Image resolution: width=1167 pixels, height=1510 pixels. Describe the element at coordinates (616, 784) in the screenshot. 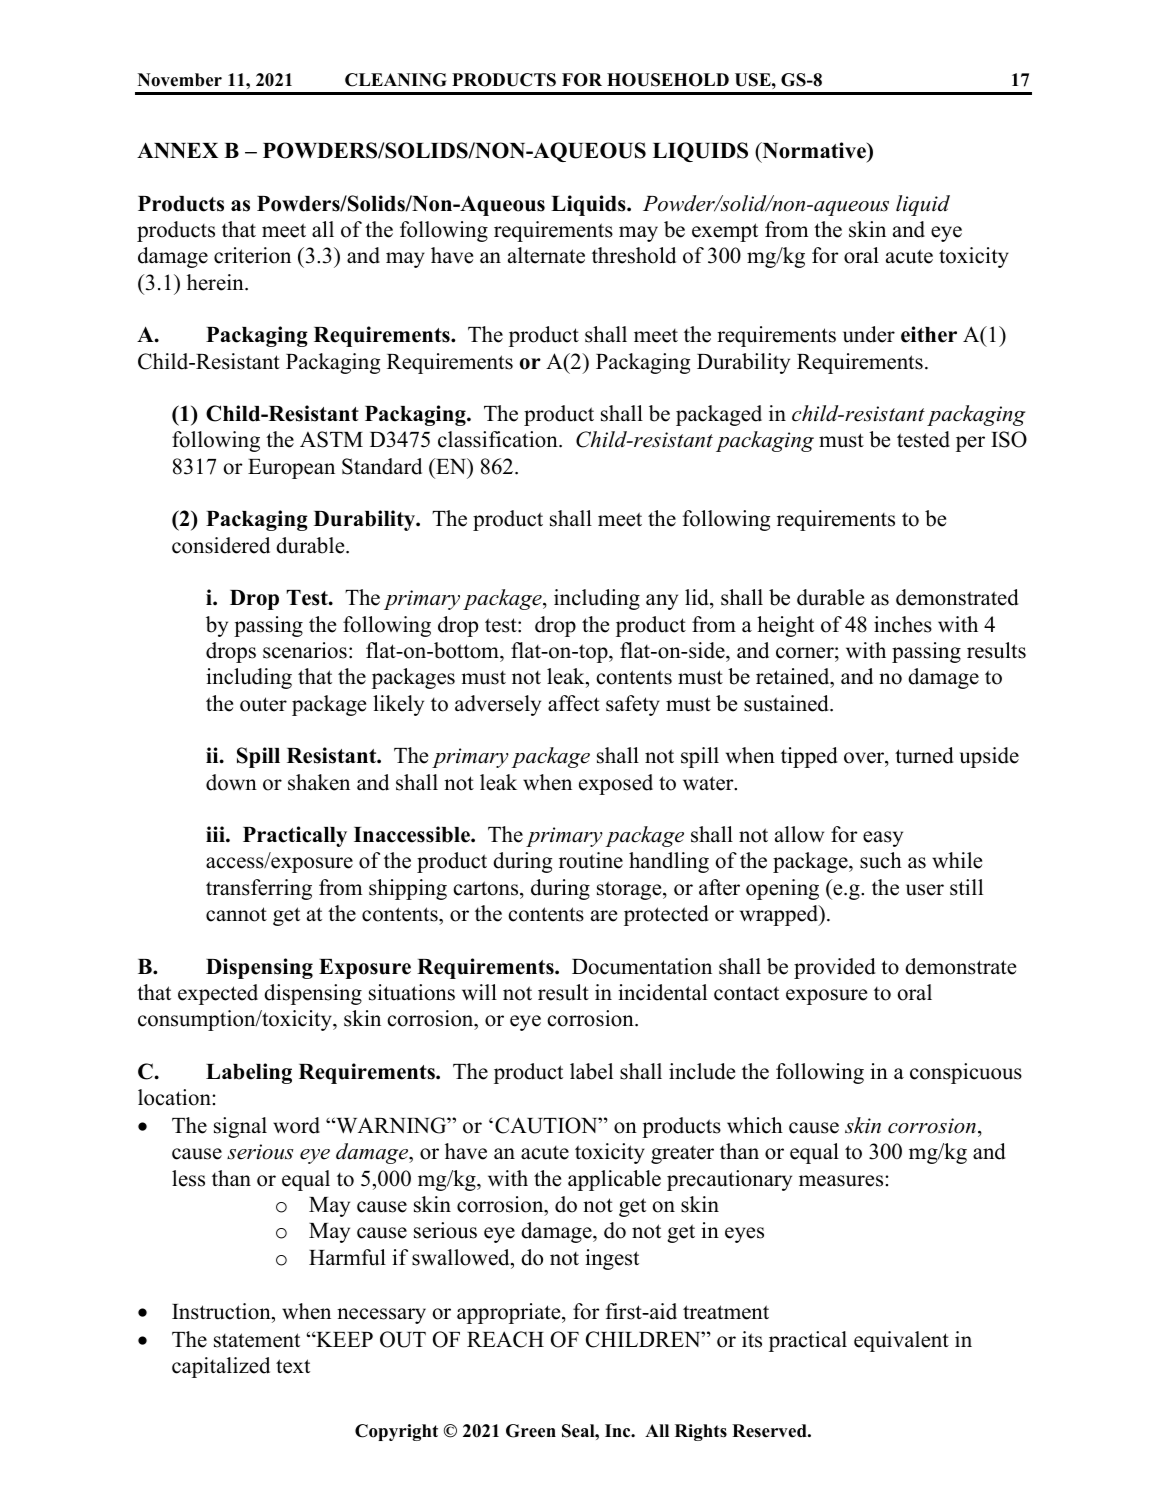

I see `exposed` at that location.
